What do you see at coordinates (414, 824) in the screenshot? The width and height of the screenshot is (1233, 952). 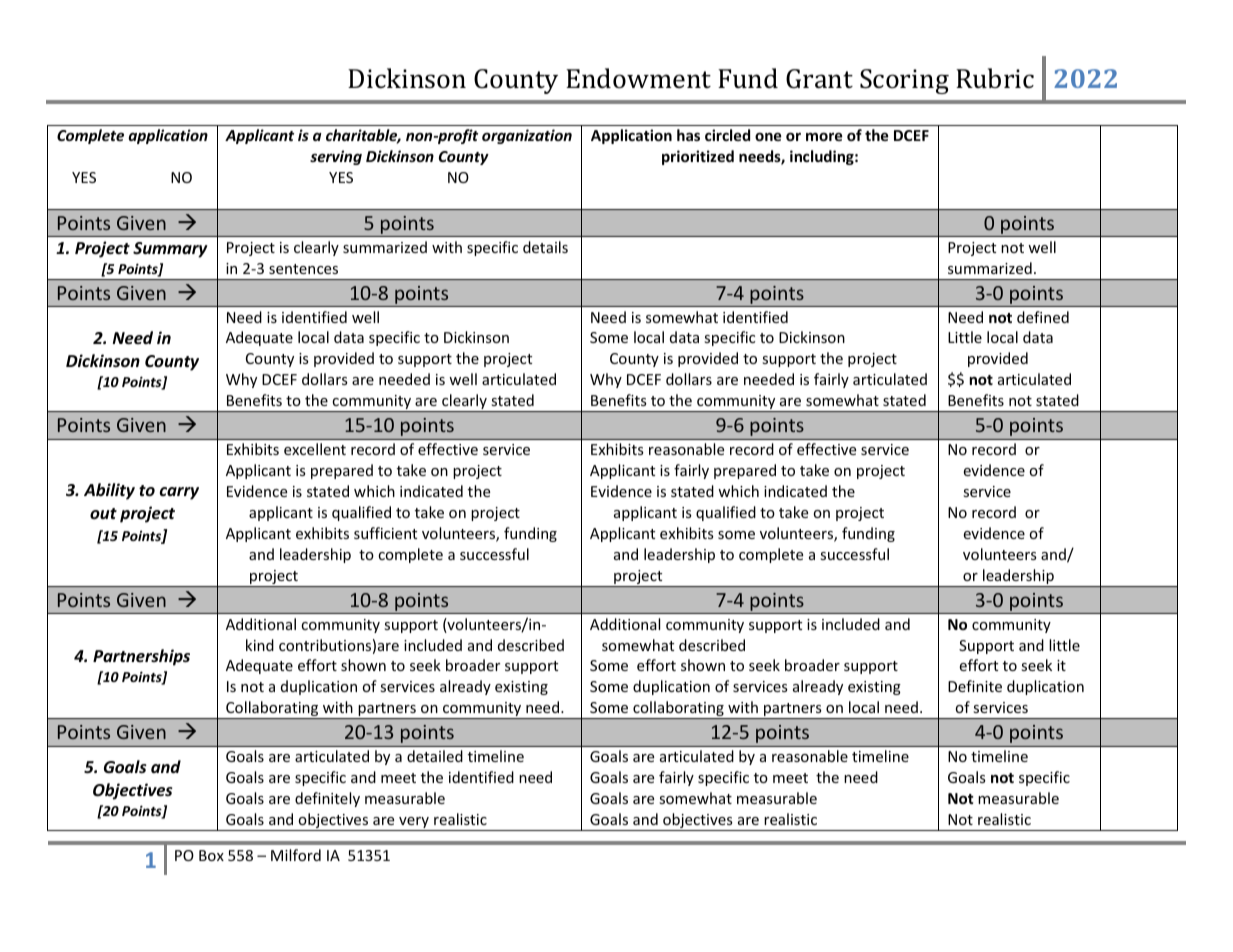 I see `very` at bounding box center [414, 824].
